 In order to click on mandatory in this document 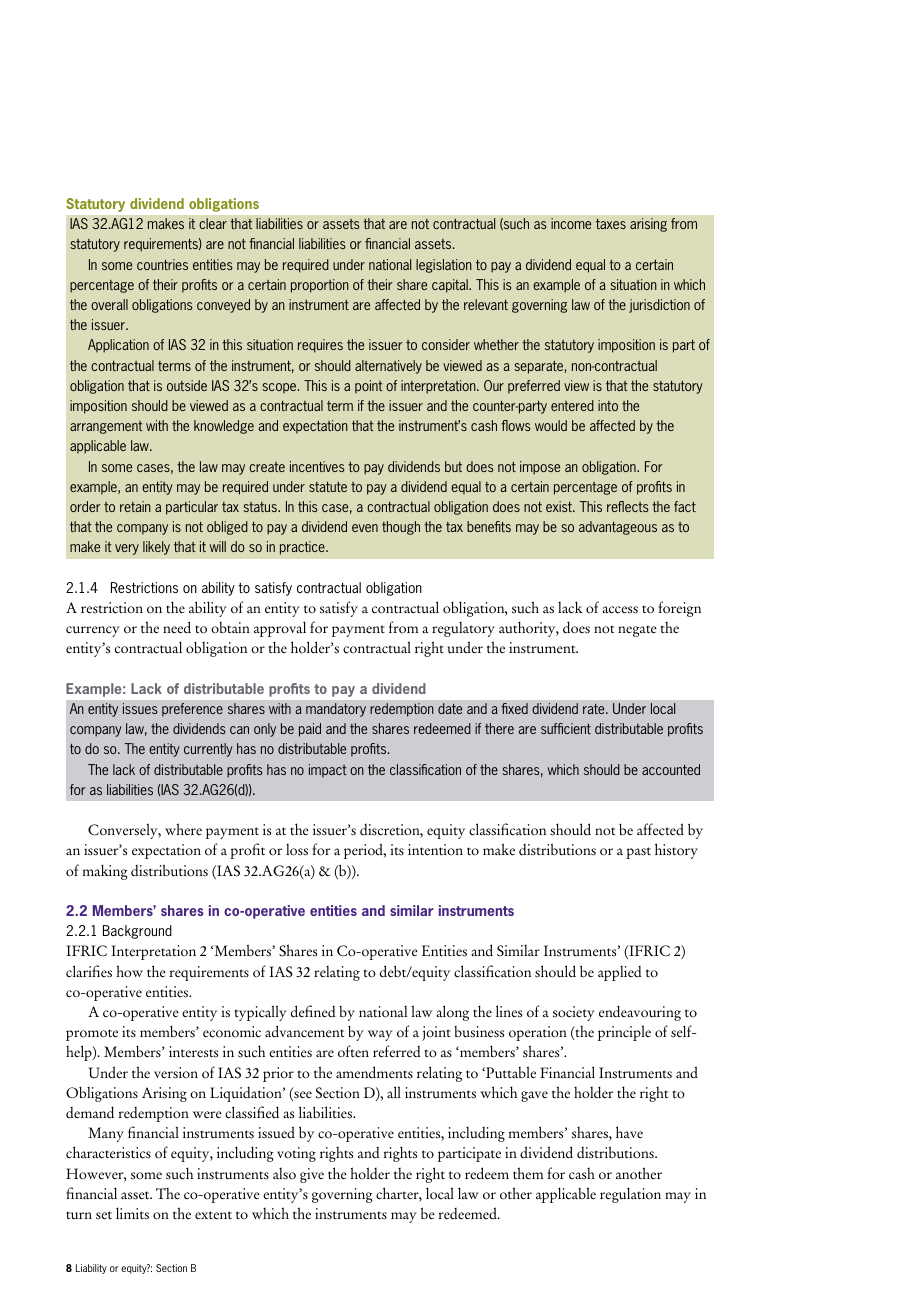, I will do `click(336, 710)`.
